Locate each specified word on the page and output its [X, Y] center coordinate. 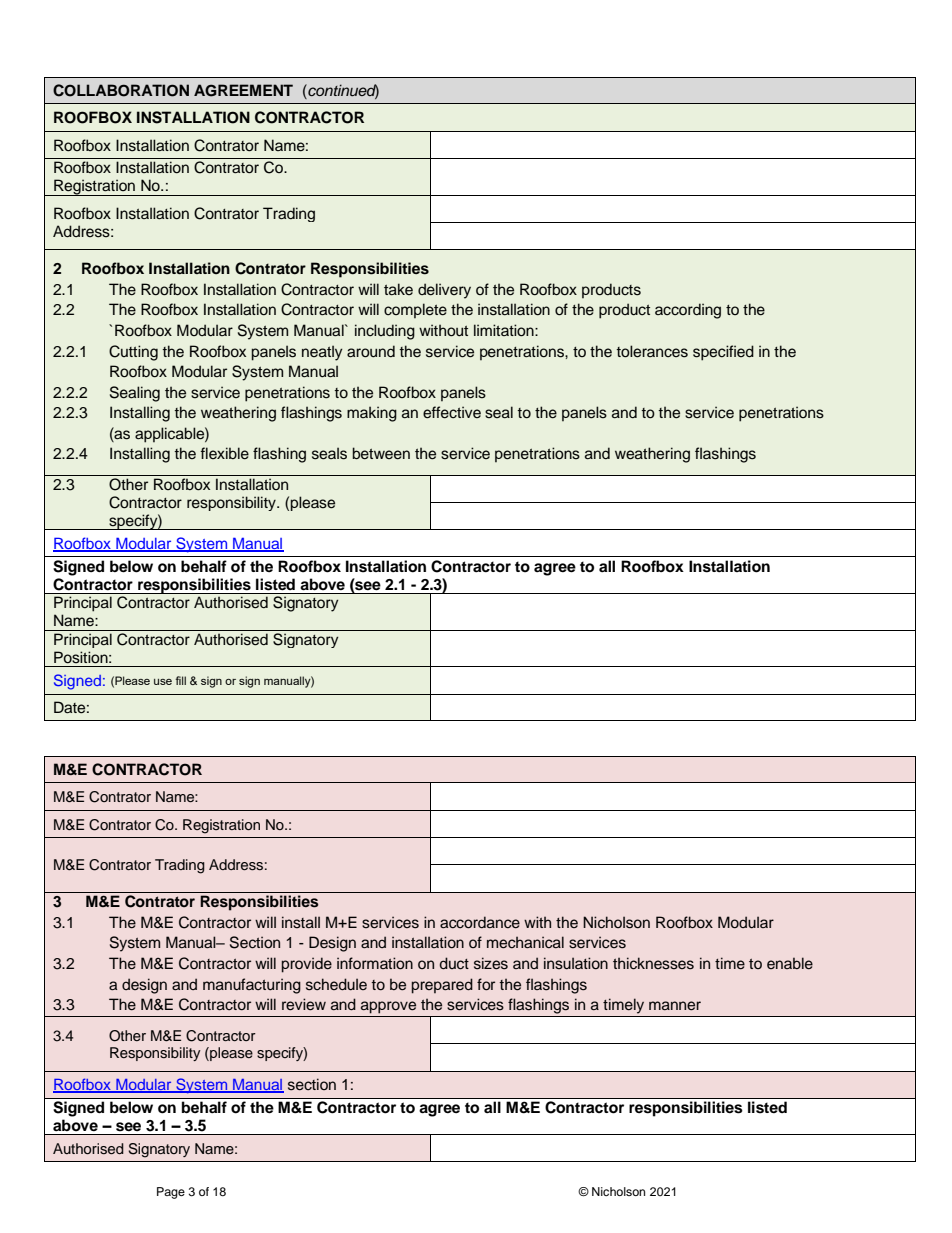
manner [675, 1006]
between [381, 453]
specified [723, 353]
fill [181, 680]
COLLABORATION [121, 90]
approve [388, 1007]
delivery [444, 291]
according [688, 311]
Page [171, 1193]
